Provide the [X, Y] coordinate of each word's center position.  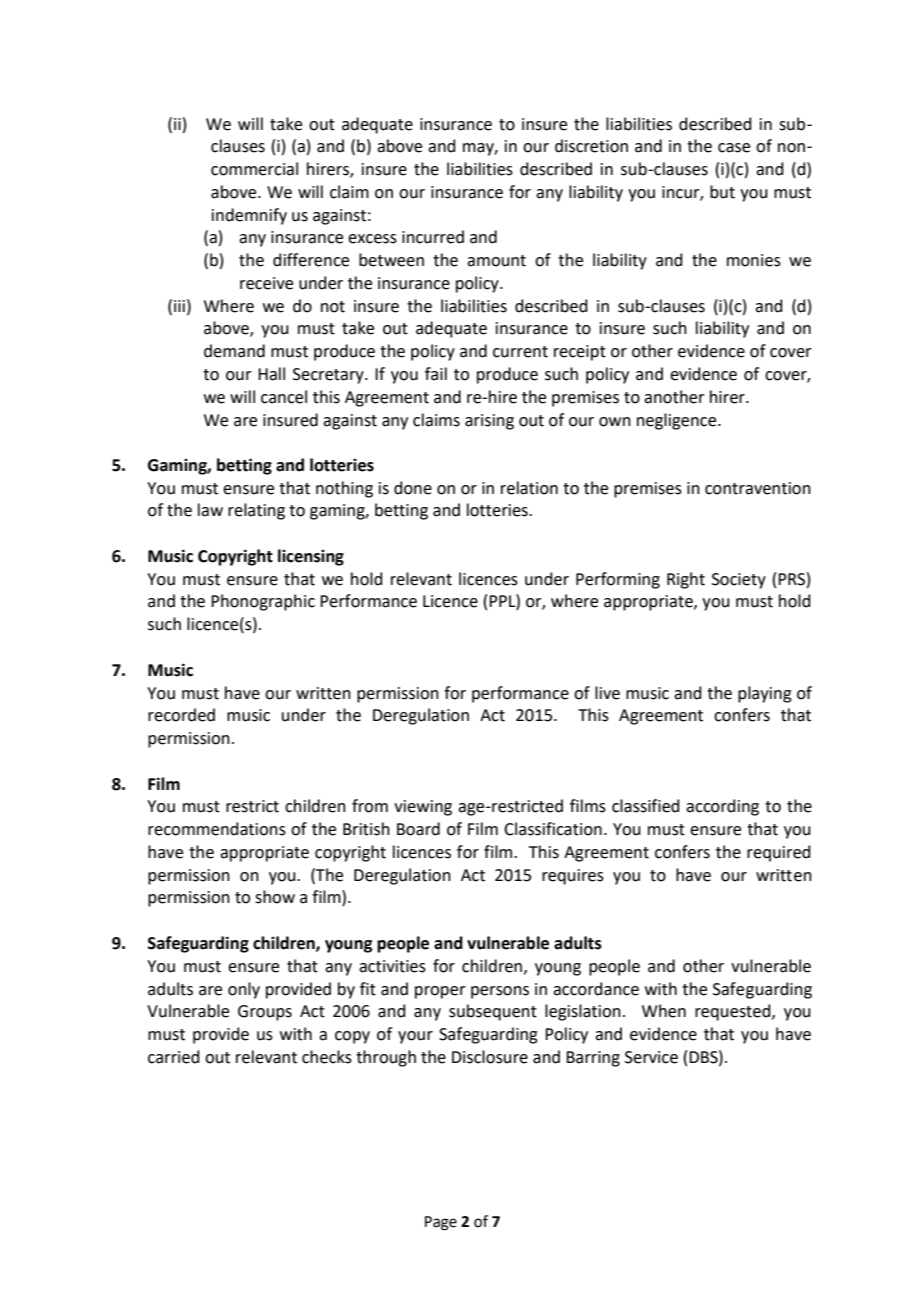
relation [529, 488]
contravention [758, 488]
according [722, 807]
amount [496, 261]
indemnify [249, 216]
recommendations [217, 829]
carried [174, 1057]
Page [441, 1223]
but [722, 192]
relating [256, 511]
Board [418, 829]
